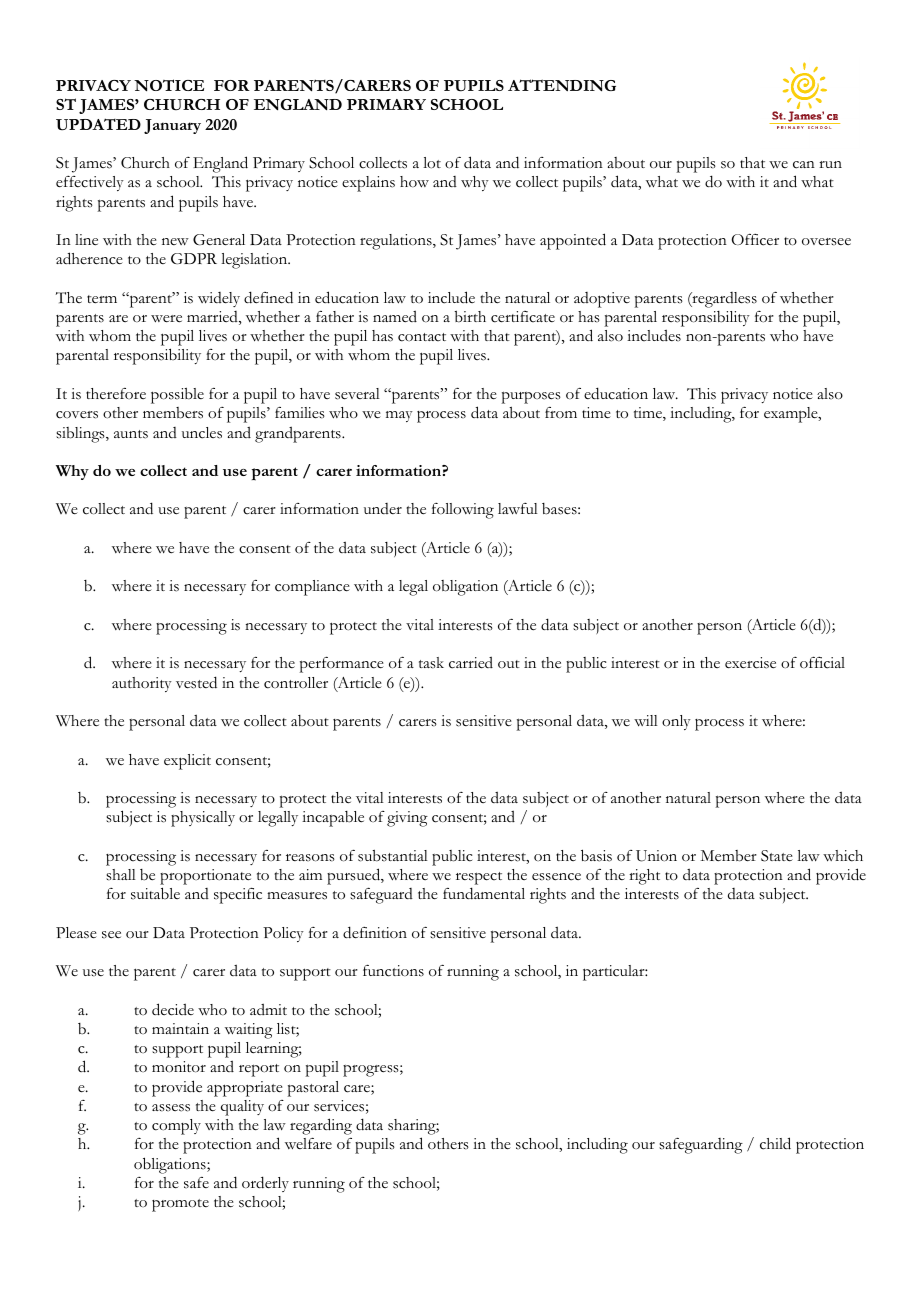  Describe the element at coordinates (172, 126) in the screenshot. I see `January` at that location.
